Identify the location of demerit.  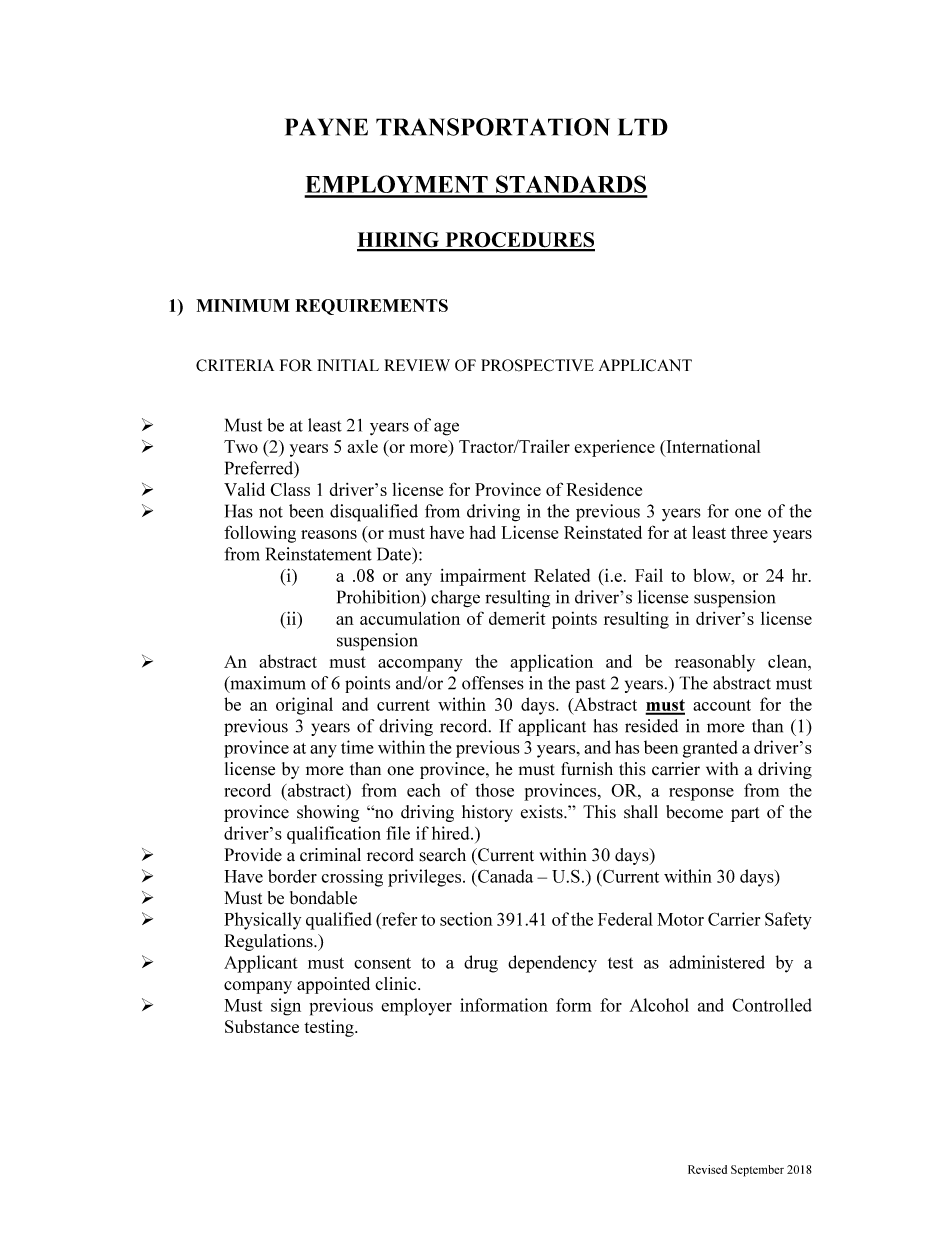
(517, 618).
